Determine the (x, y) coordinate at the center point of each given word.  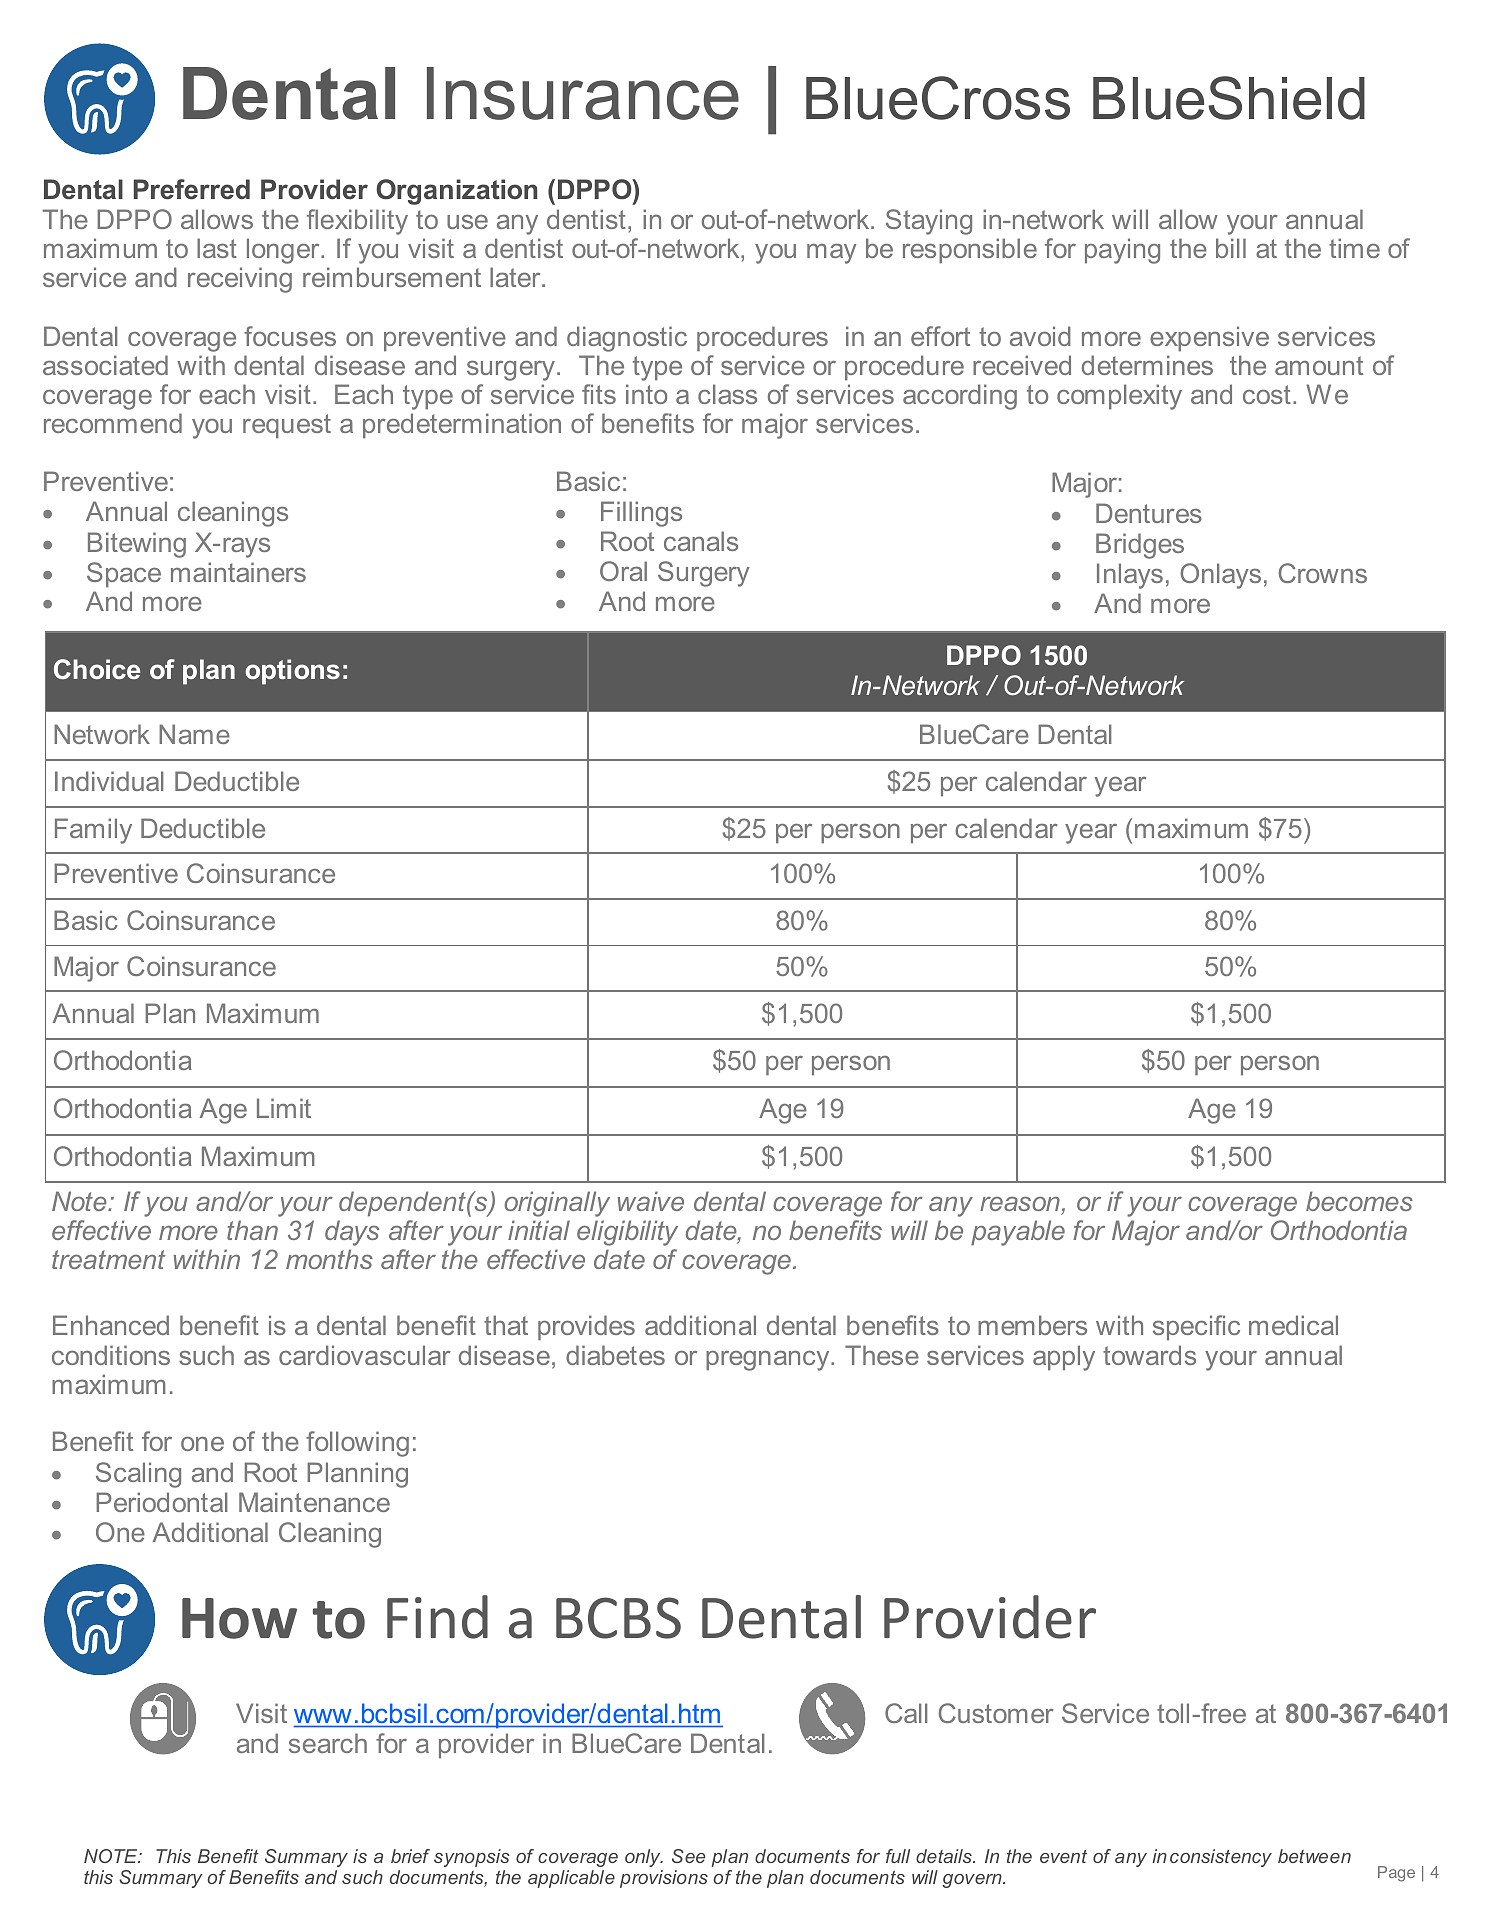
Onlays (1220, 576)
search (328, 1743)
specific (1196, 1328)
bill (1231, 248)
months (329, 1259)
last (217, 248)
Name (194, 734)
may (831, 254)
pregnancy (769, 1360)
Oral (623, 571)
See (688, 1856)
